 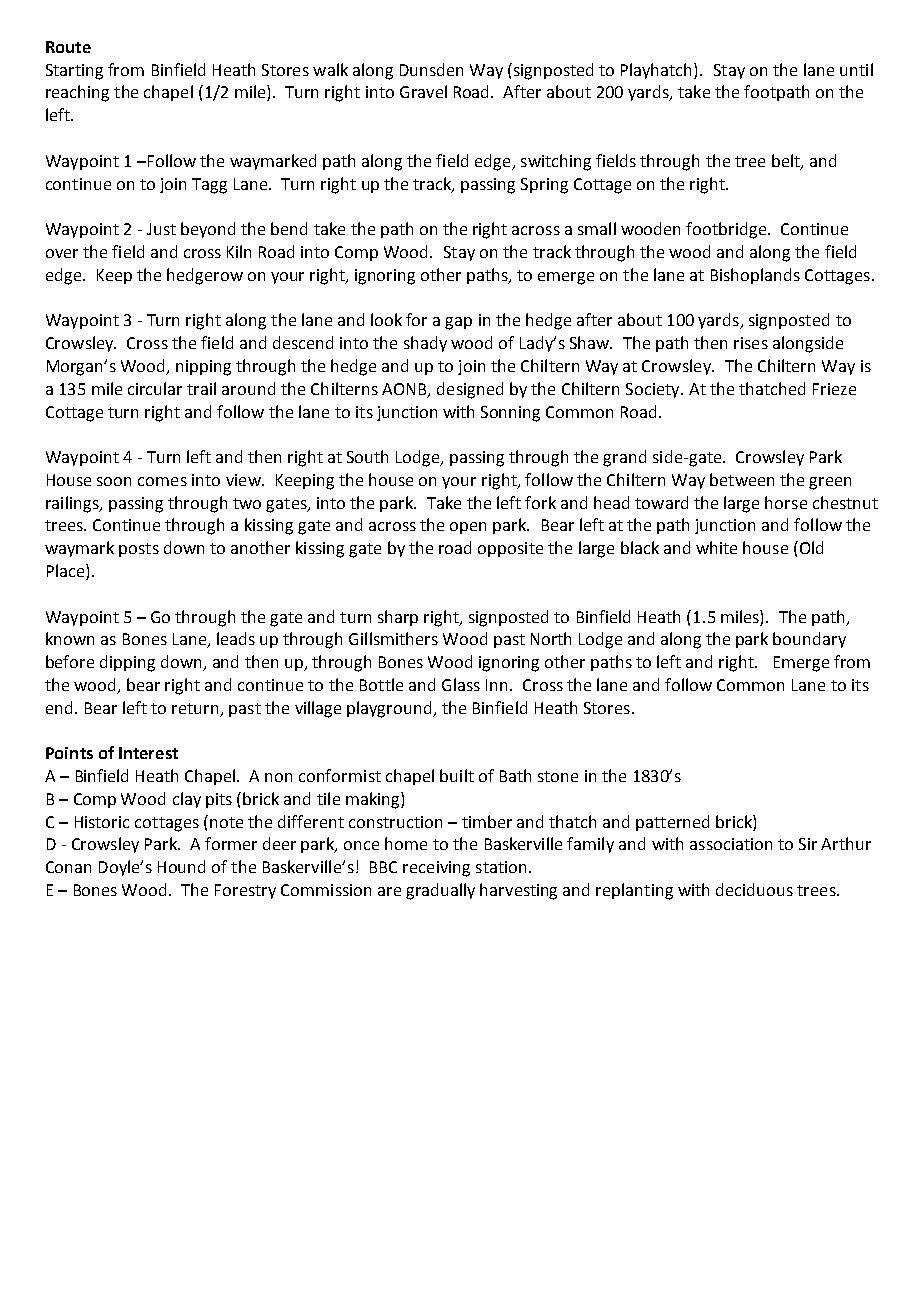 What do you see at coordinates (754, 889) in the image?
I see `deciduous` at bounding box center [754, 889].
